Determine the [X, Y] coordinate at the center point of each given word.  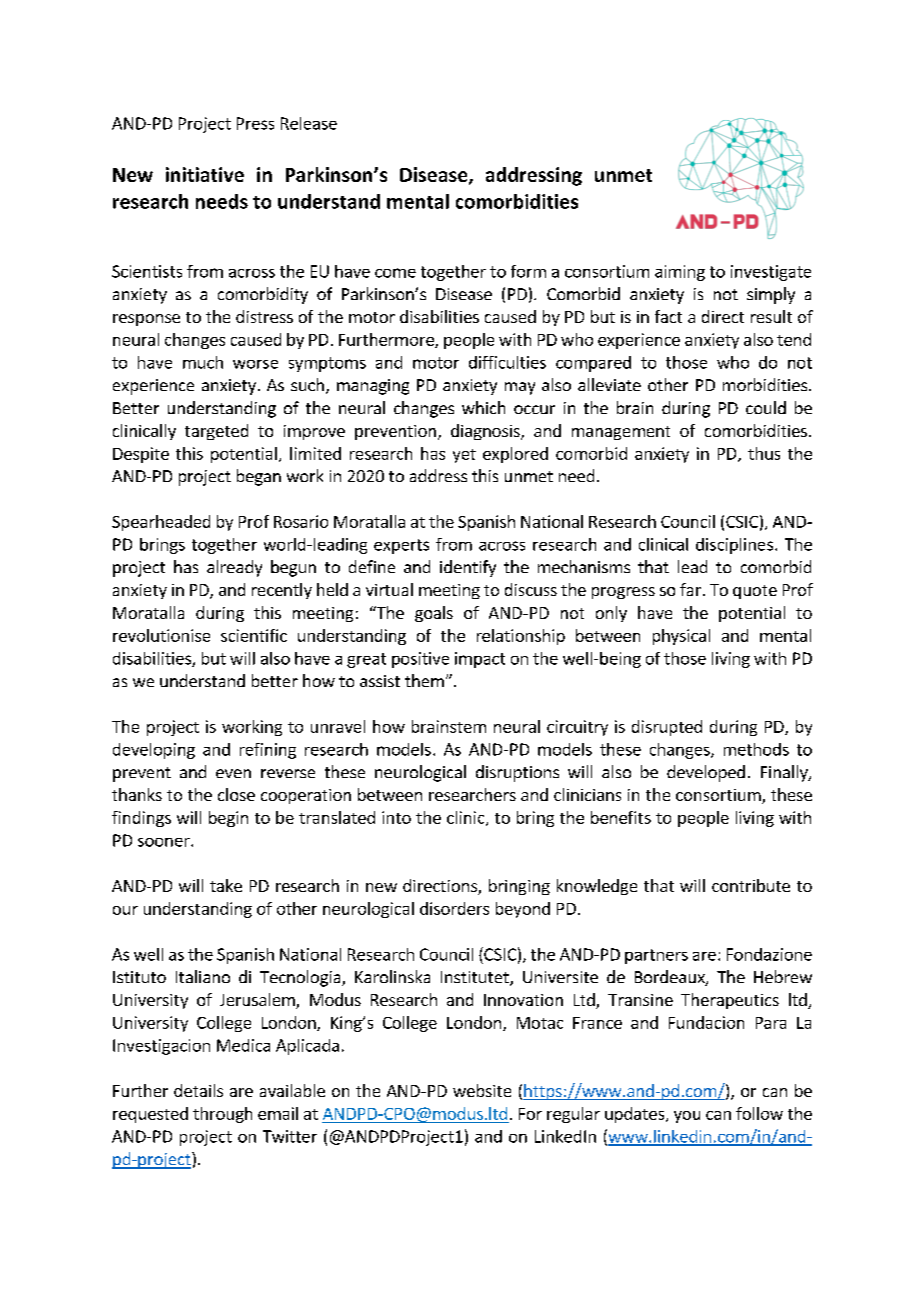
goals [434, 614]
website [482, 1090]
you [687, 1117]
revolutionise [161, 635]
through [222, 1115]
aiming [680, 273]
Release [309, 123]
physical [681, 637]
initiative [205, 174]
